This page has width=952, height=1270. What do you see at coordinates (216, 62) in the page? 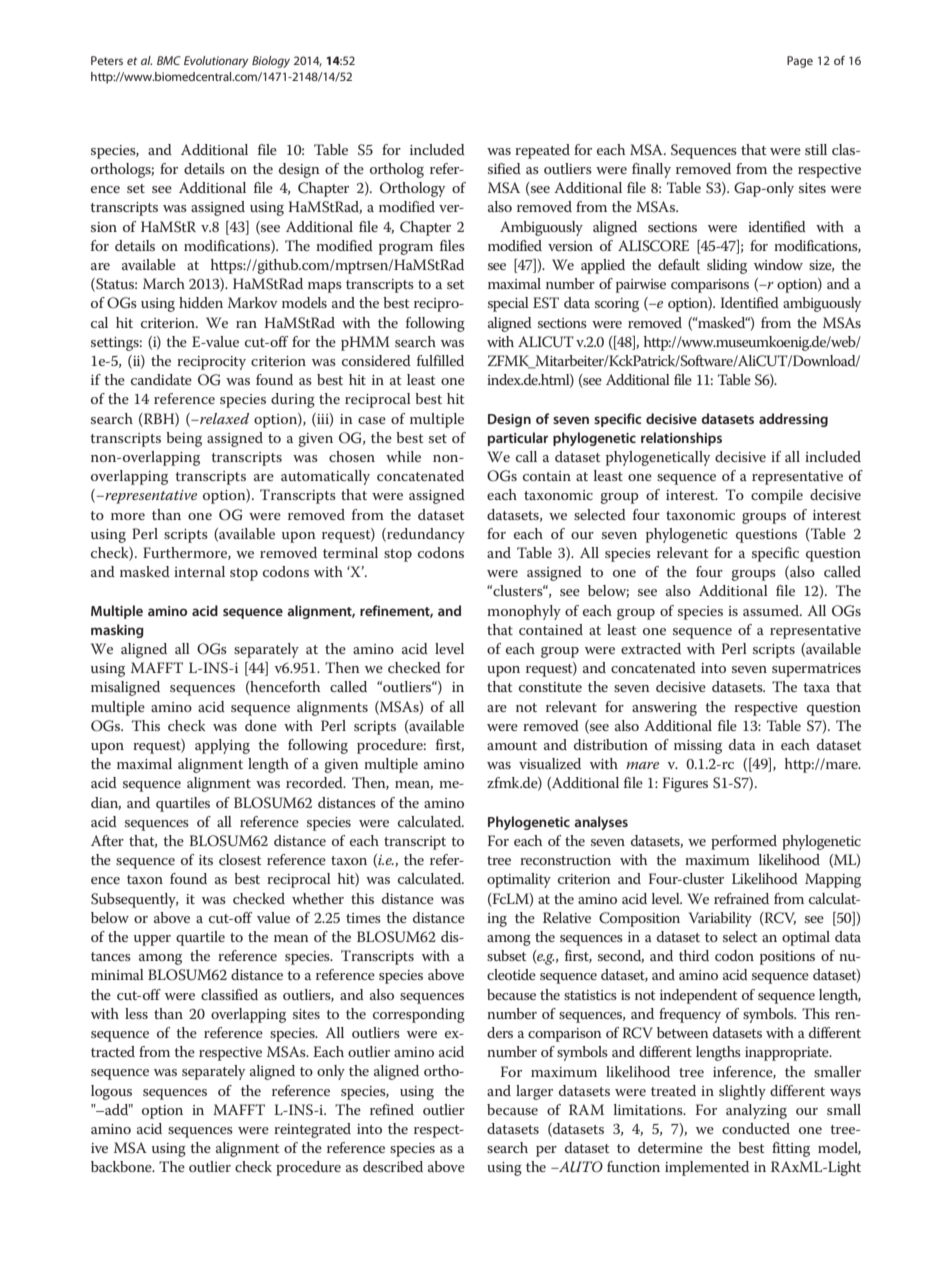
I see `Evolutionary` at bounding box center [216, 62].
